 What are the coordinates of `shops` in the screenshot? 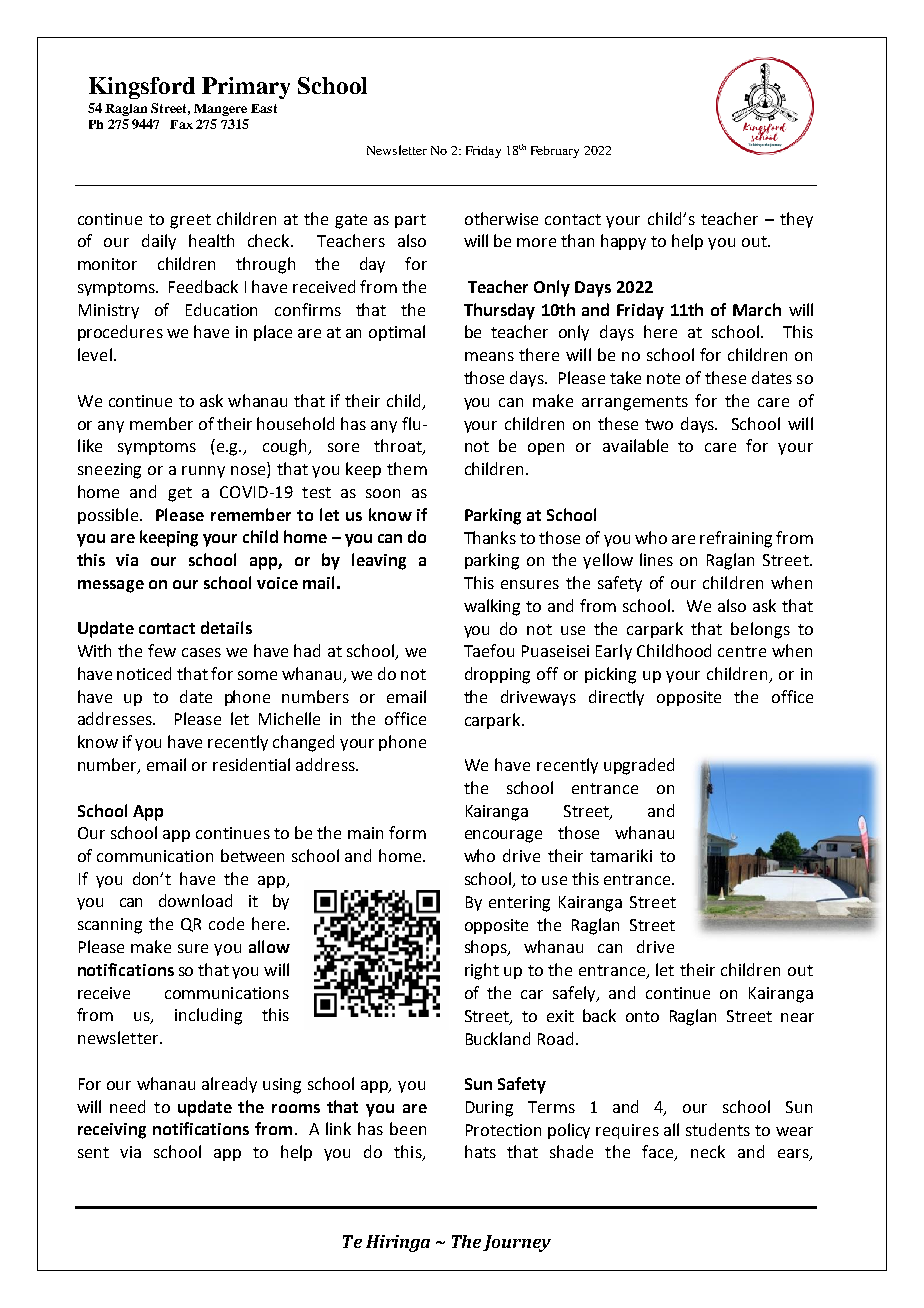 It's located at (487, 948).
